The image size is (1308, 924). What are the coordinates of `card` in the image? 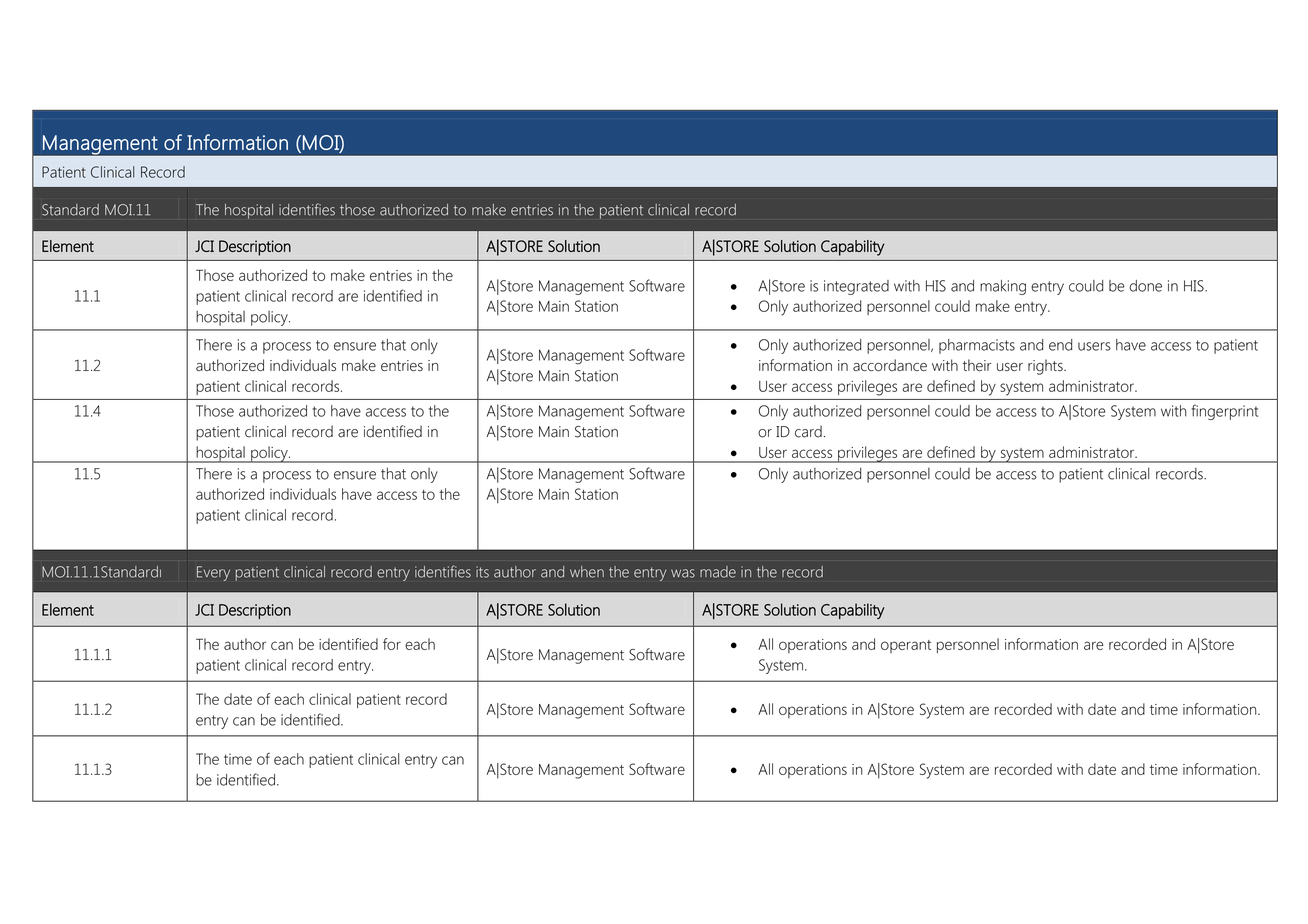 It's located at (808, 431).
